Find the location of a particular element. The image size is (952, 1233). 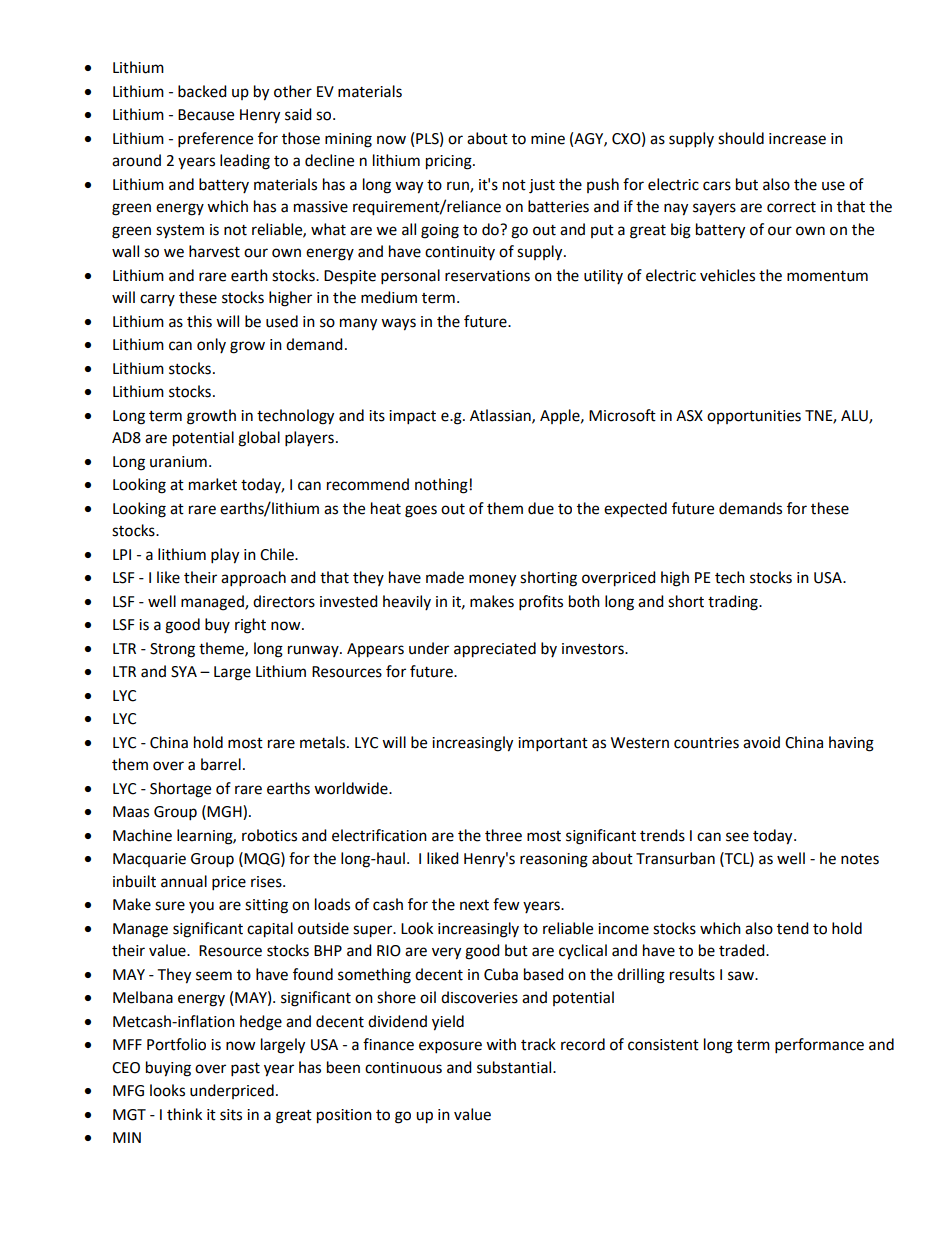

right is located at coordinates (250, 626).
